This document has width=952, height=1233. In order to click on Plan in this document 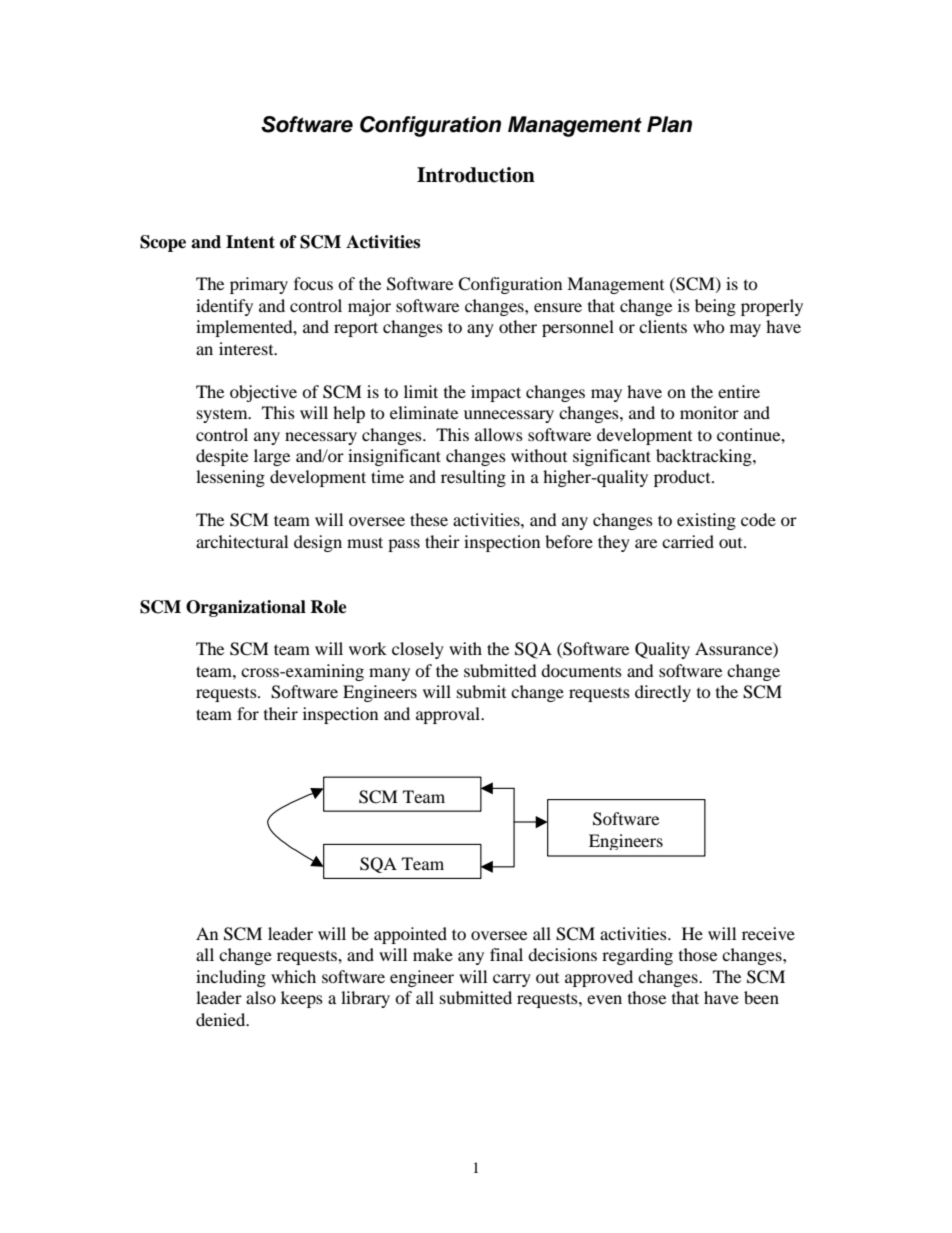, I will do `click(669, 124)`.
